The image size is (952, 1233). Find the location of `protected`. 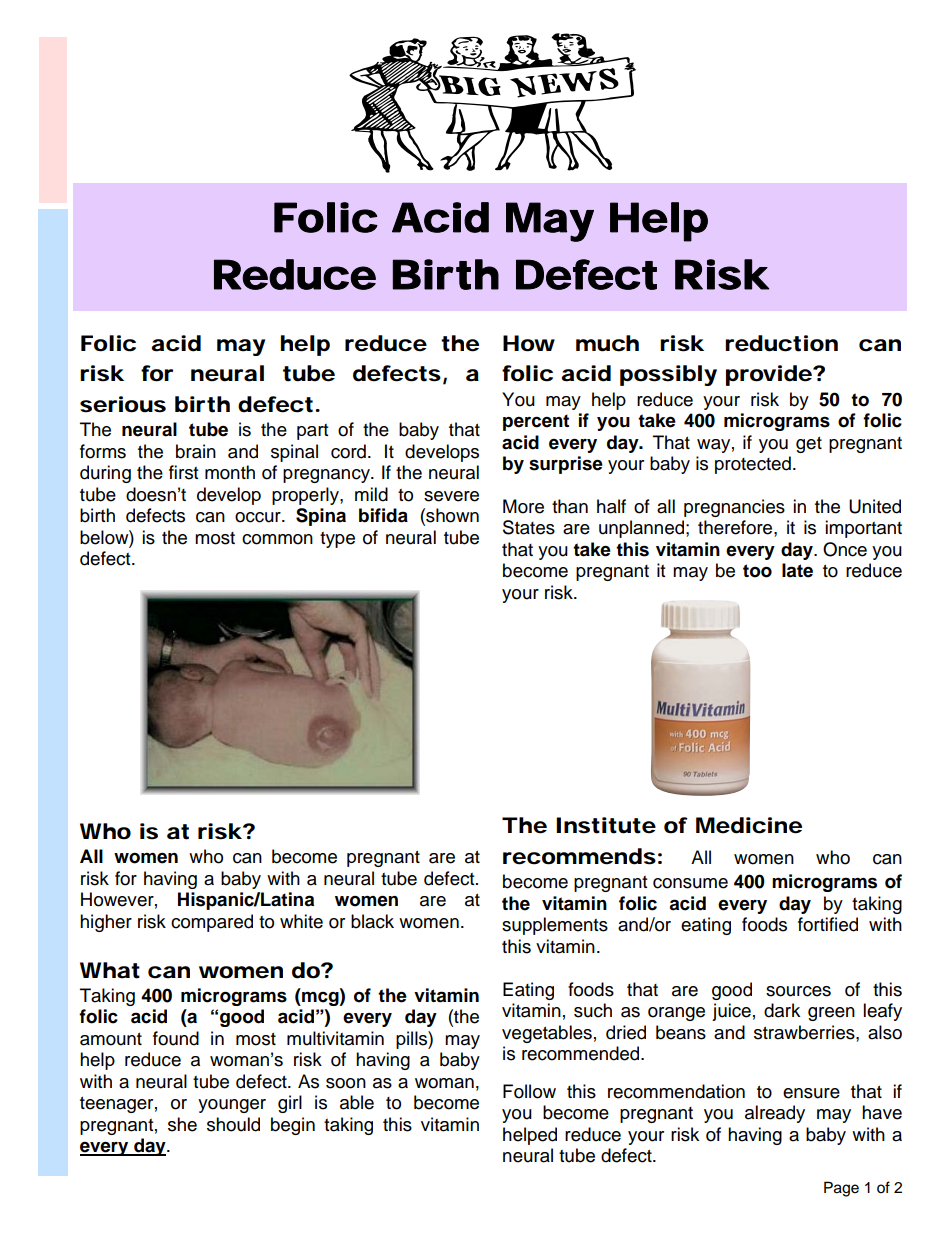

protected is located at coordinates (753, 465).
